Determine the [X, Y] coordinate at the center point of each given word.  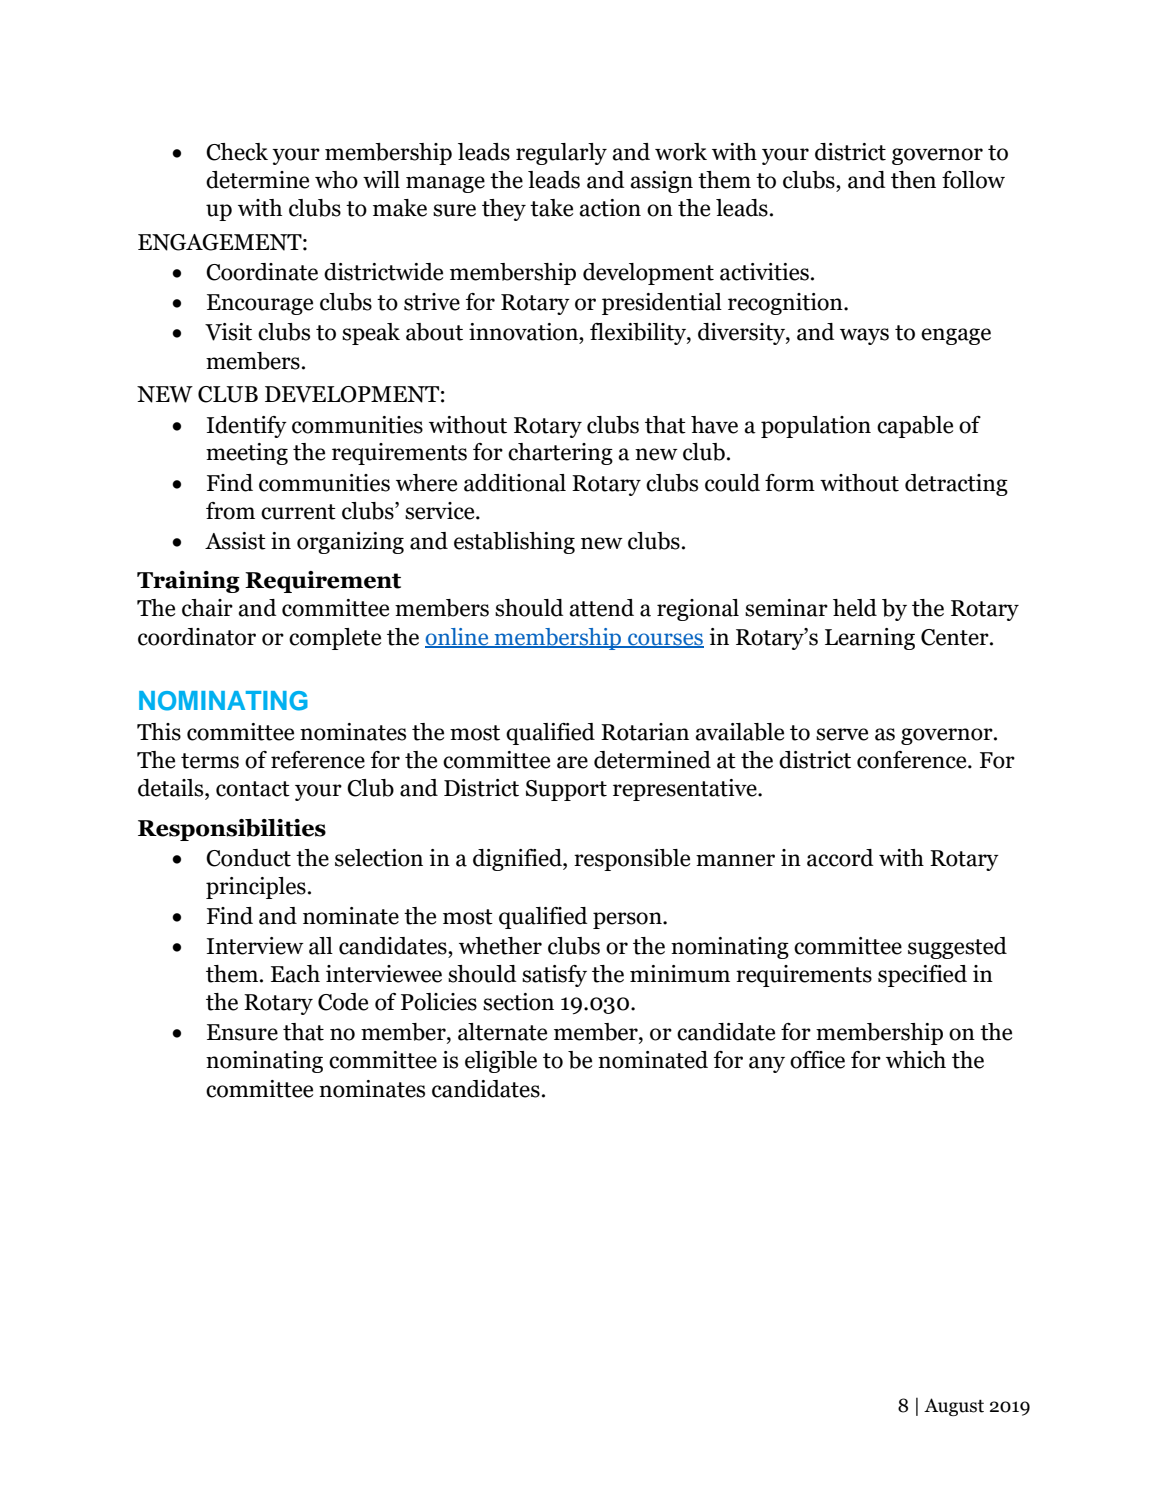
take [551, 208]
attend [601, 608]
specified [922, 976]
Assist [235, 541]
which [916, 1060]
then [913, 180]
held [855, 608]
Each [295, 974]
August [954, 1407]
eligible [501, 1062]
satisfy [554, 976]
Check [237, 152]
